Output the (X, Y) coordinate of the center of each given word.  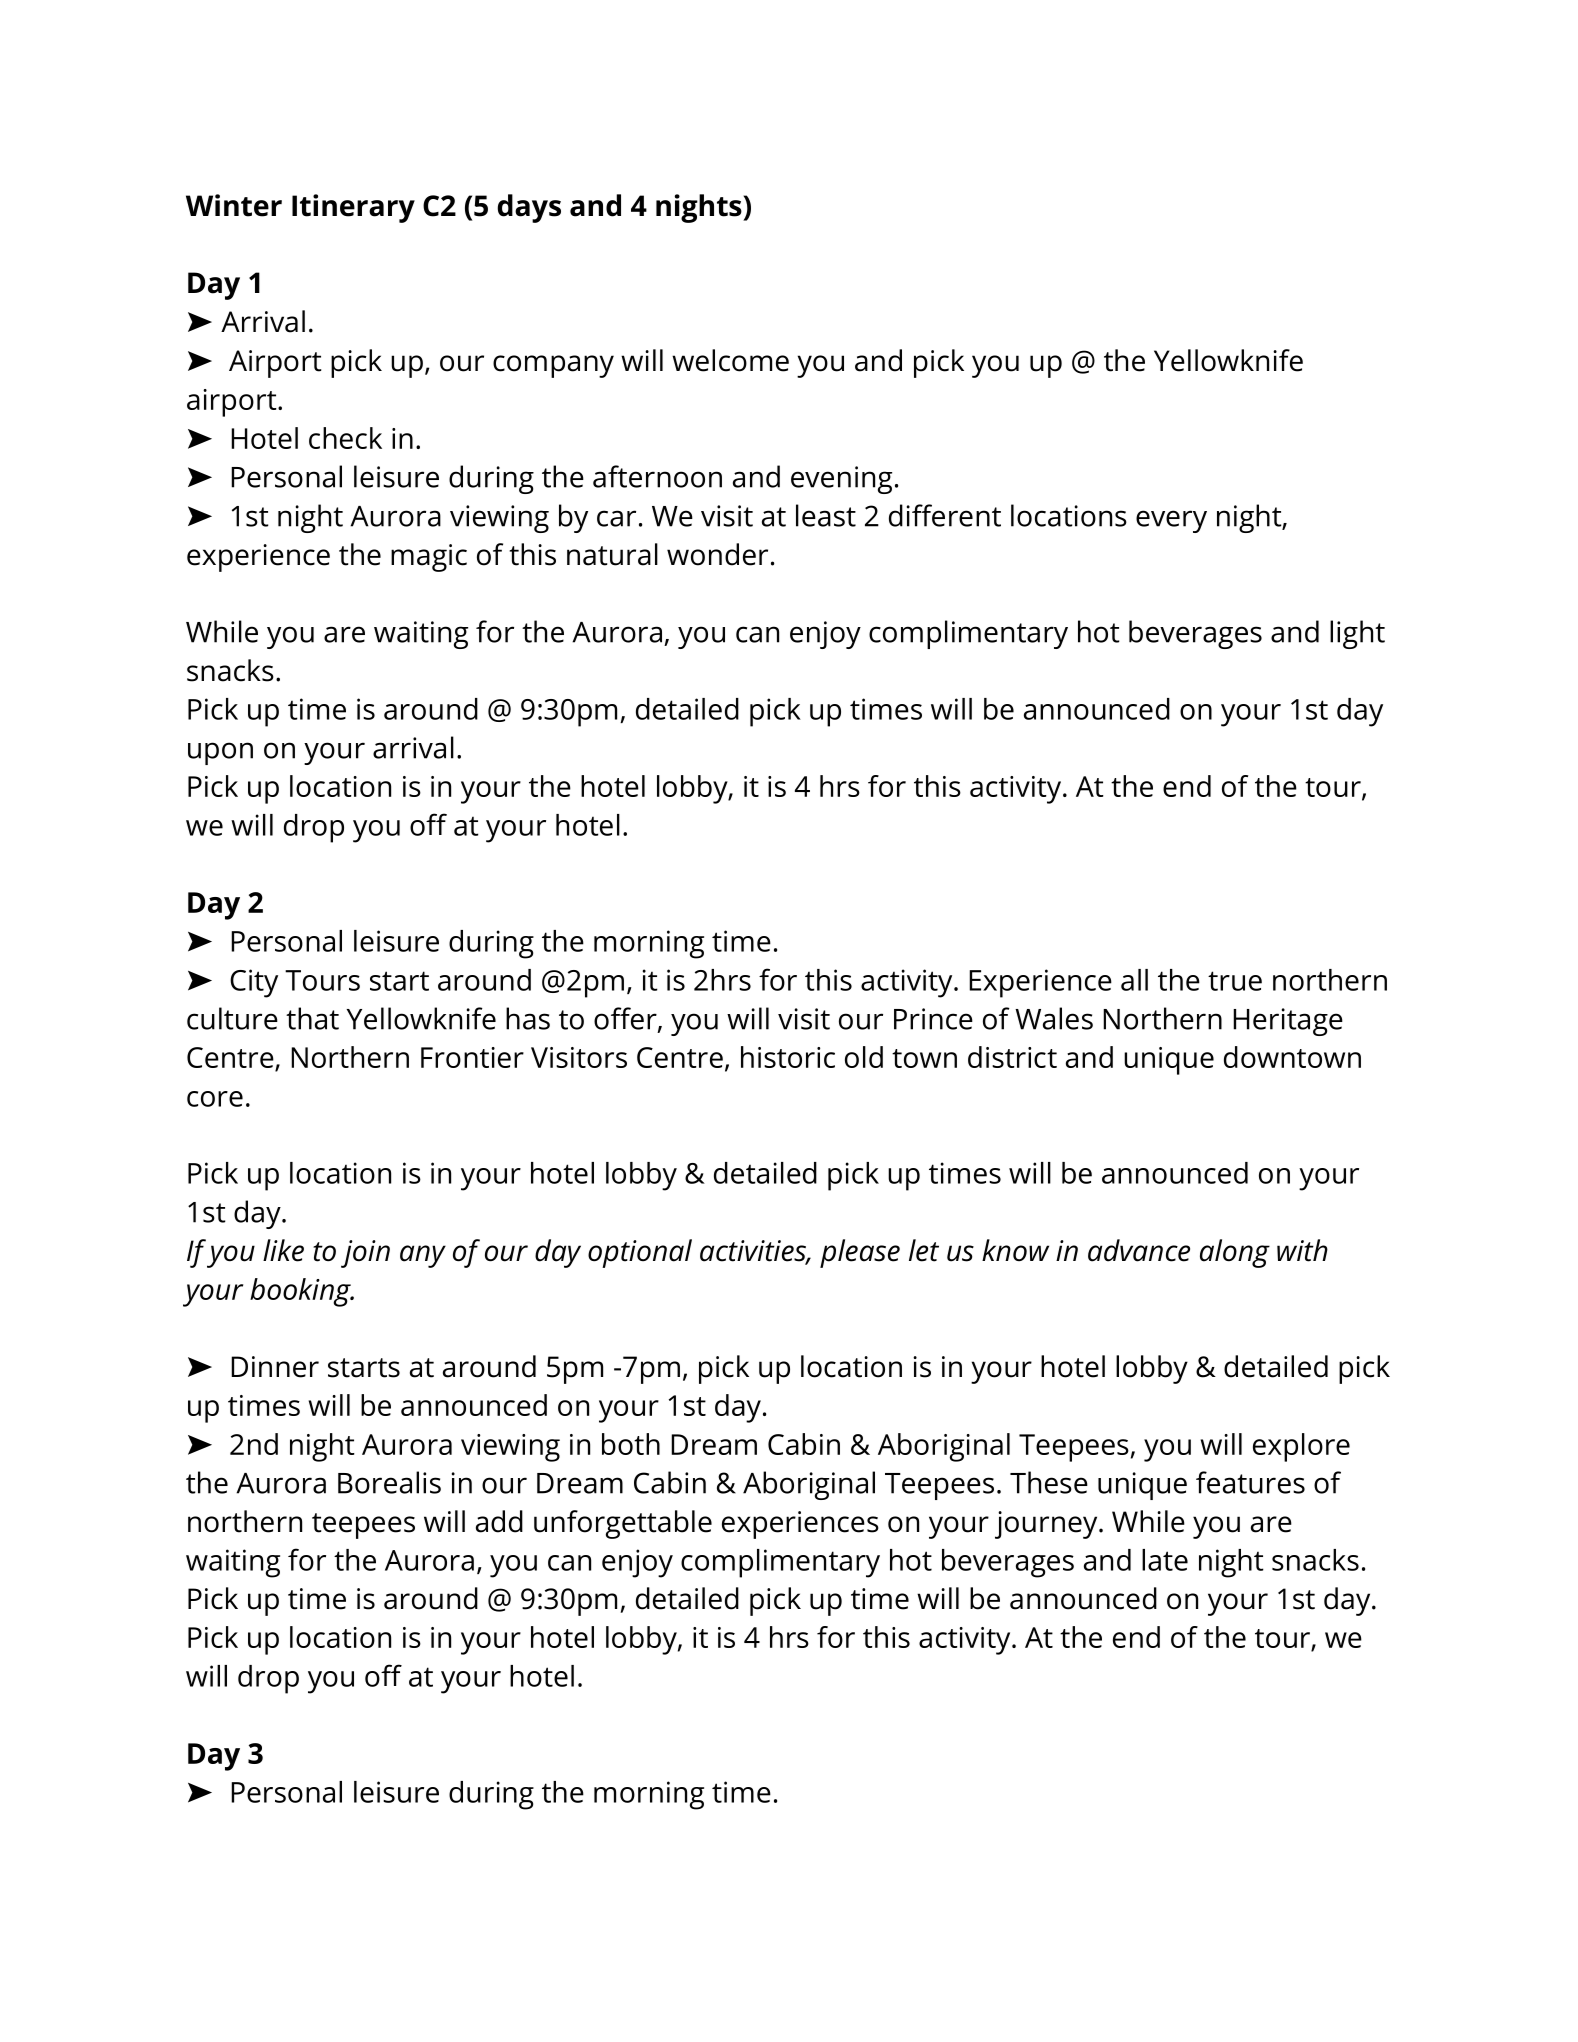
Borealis (389, 1482)
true (1235, 981)
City (254, 983)
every (1171, 521)
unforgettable (623, 1524)
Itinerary (353, 208)
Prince (933, 1019)
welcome (730, 360)
